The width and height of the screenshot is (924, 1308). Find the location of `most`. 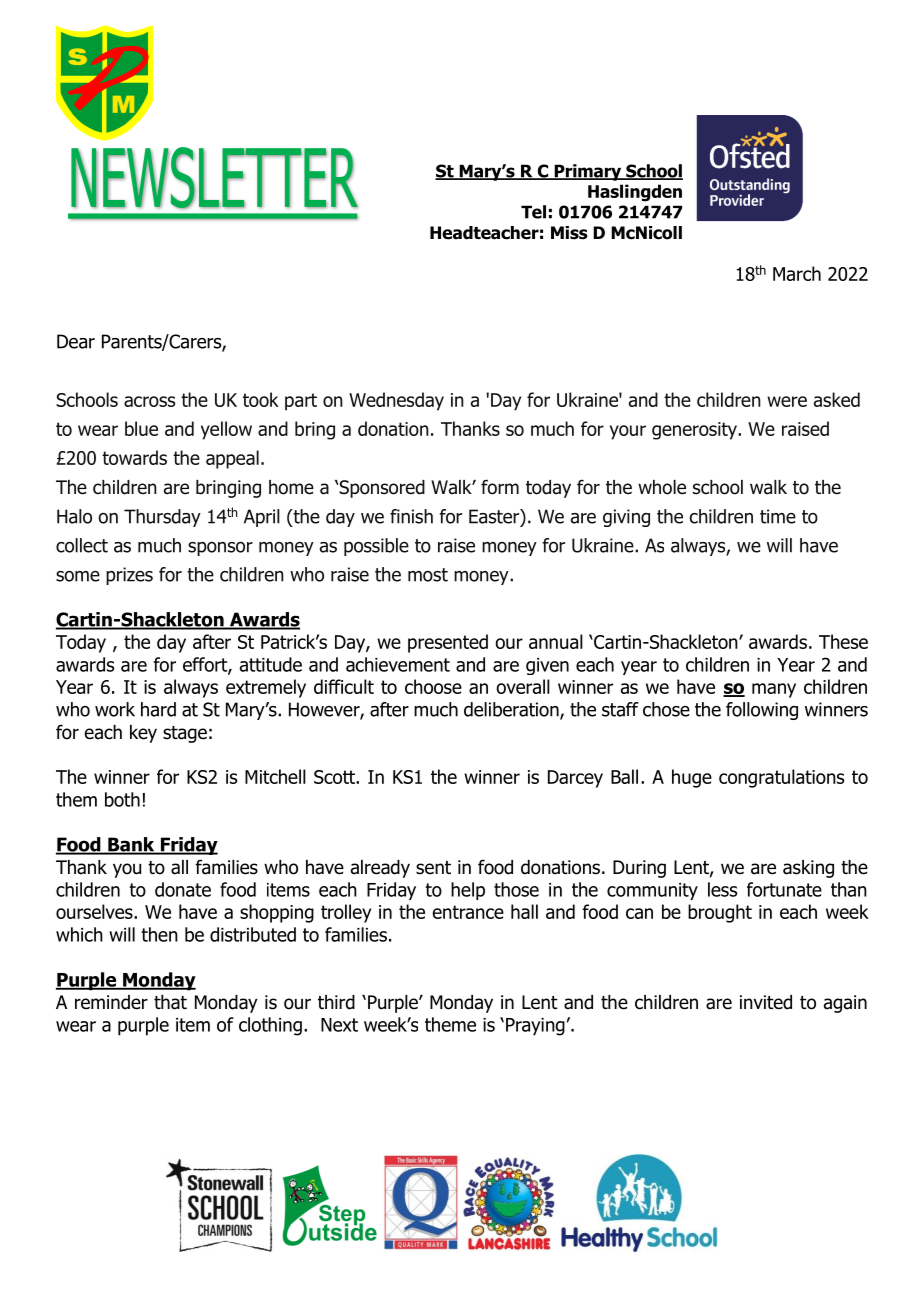

most is located at coordinates (428, 575).
